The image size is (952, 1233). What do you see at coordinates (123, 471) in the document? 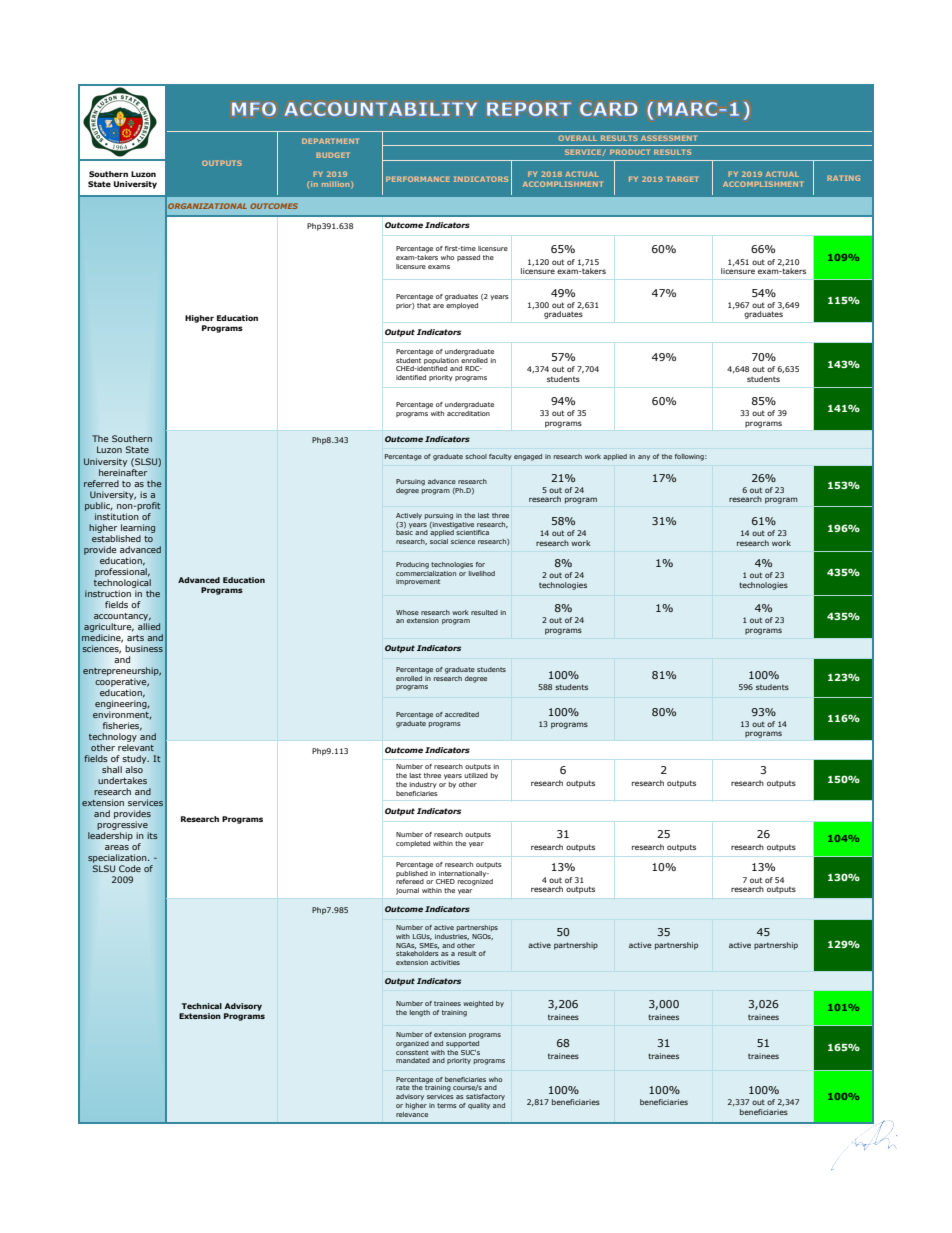
I see `hereinafter` at bounding box center [123, 471].
